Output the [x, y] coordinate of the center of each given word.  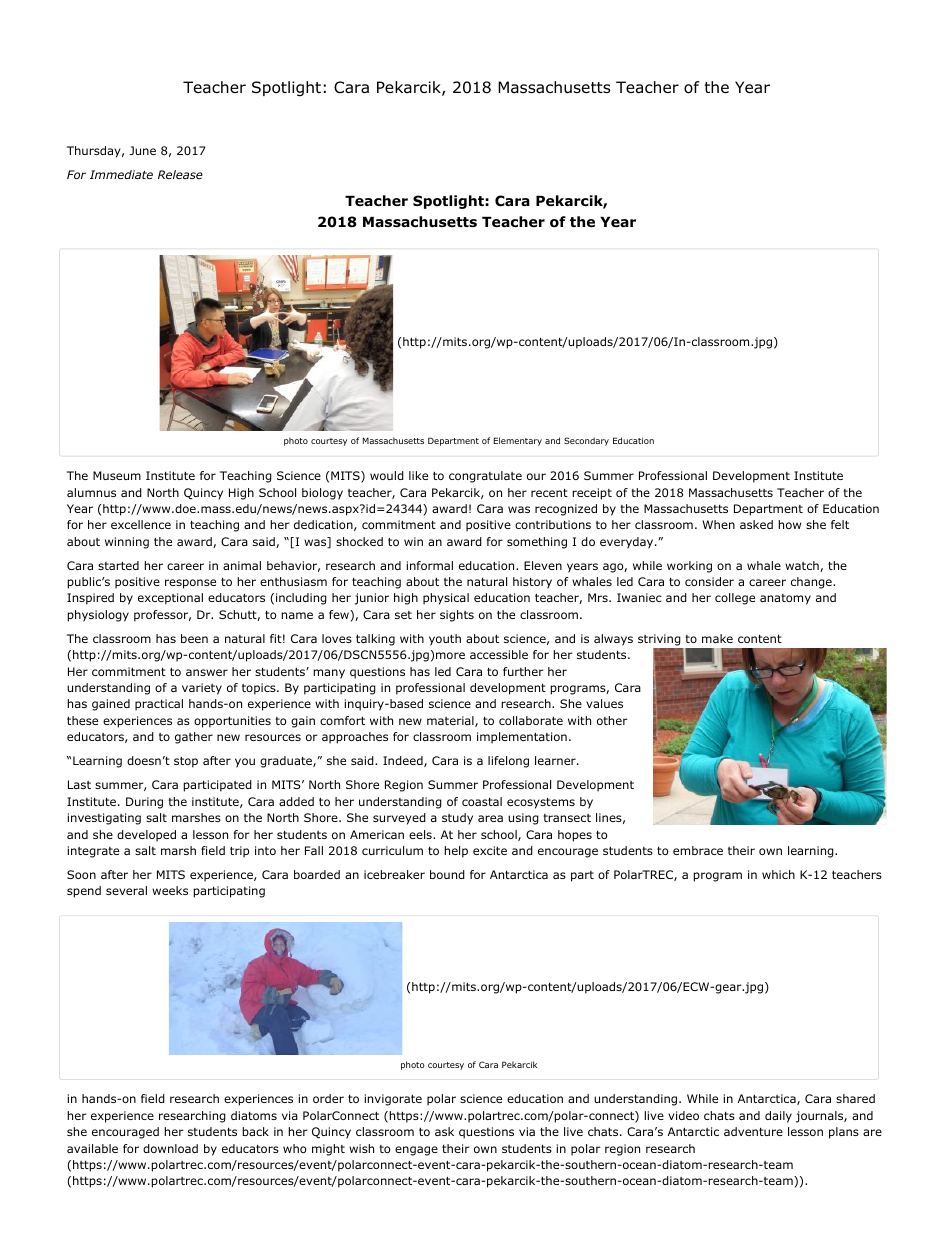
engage [416, 1151]
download [170, 1148]
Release [180, 174]
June [142, 150]
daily [778, 1117]
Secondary [586, 441]
